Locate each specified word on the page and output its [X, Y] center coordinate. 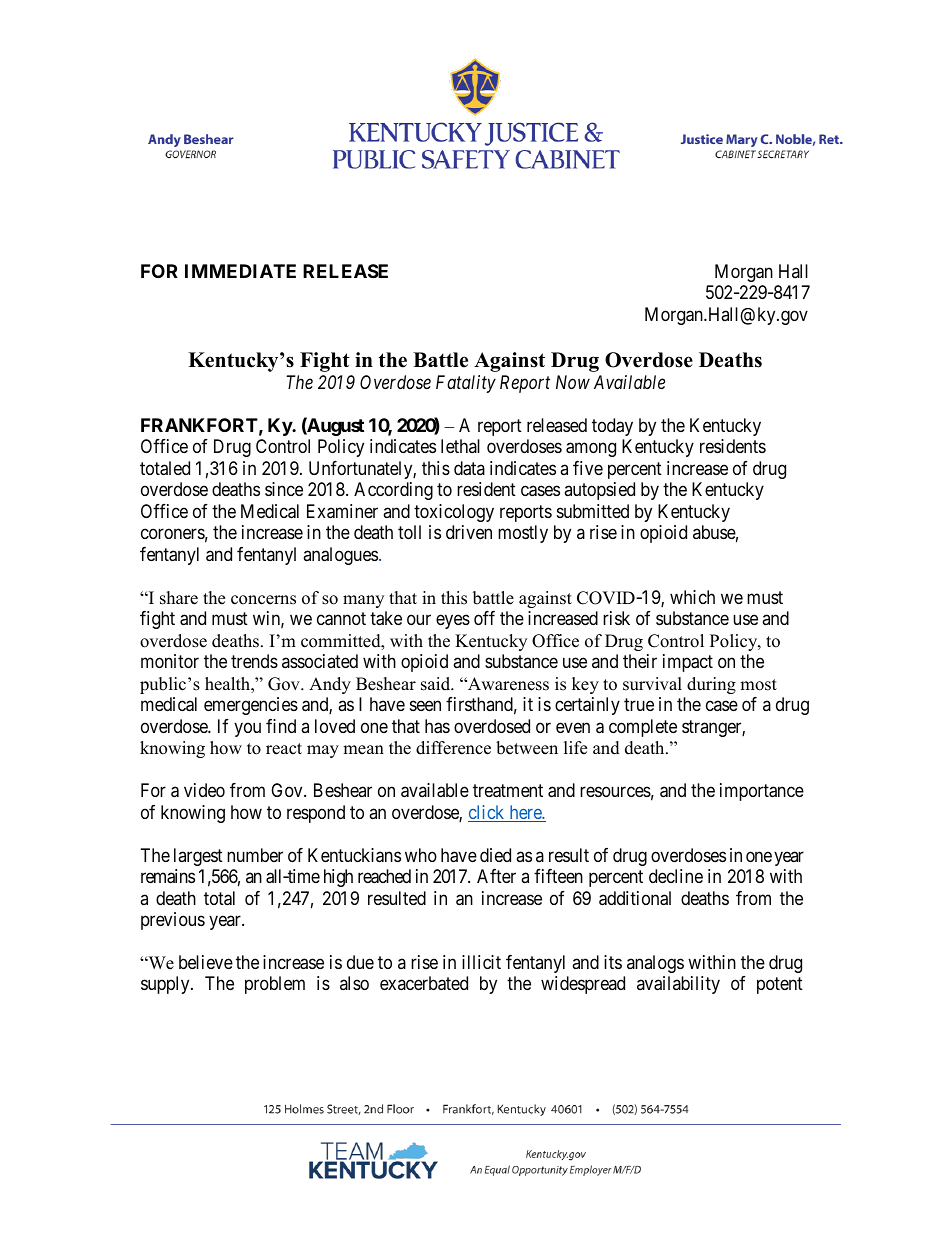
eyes [453, 622]
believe [206, 962]
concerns [263, 600]
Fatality [466, 384]
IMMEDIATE [240, 271]
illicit [481, 962]
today [612, 427]
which [692, 597]
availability [678, 985]
